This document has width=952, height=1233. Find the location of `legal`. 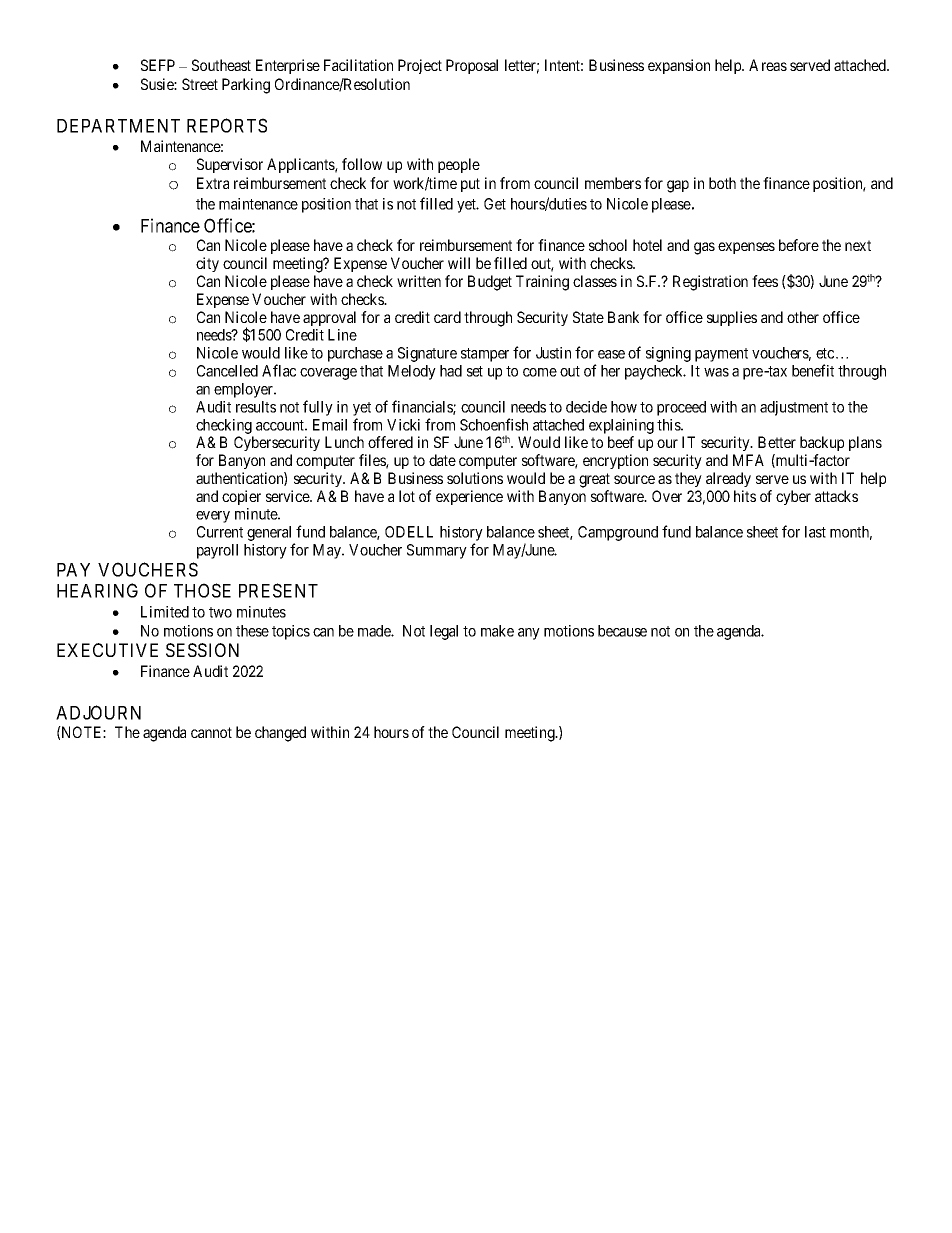

legal is located at coordinates (444, 632).
